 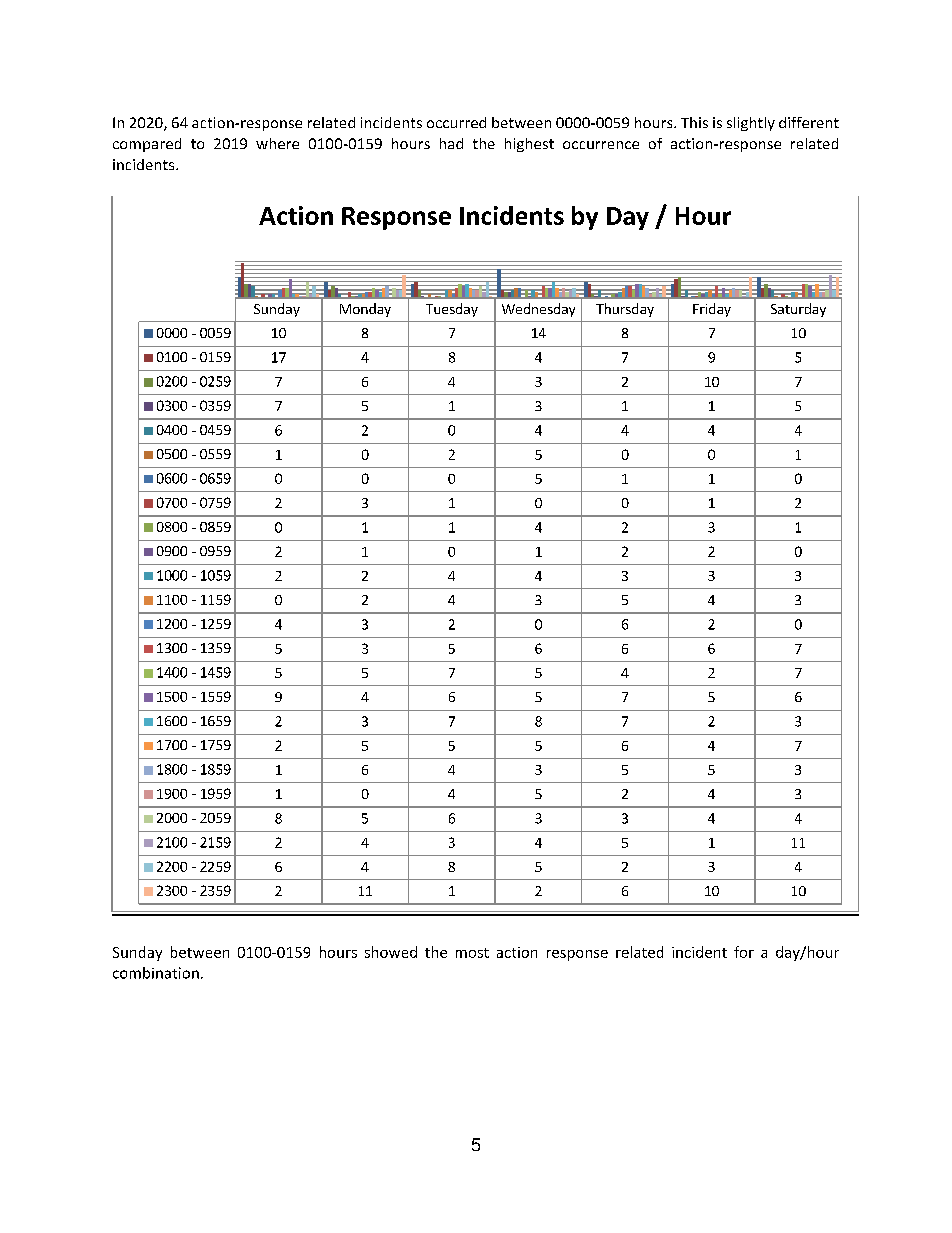 I want to click on Thursday, so click(x=625, y=310).
